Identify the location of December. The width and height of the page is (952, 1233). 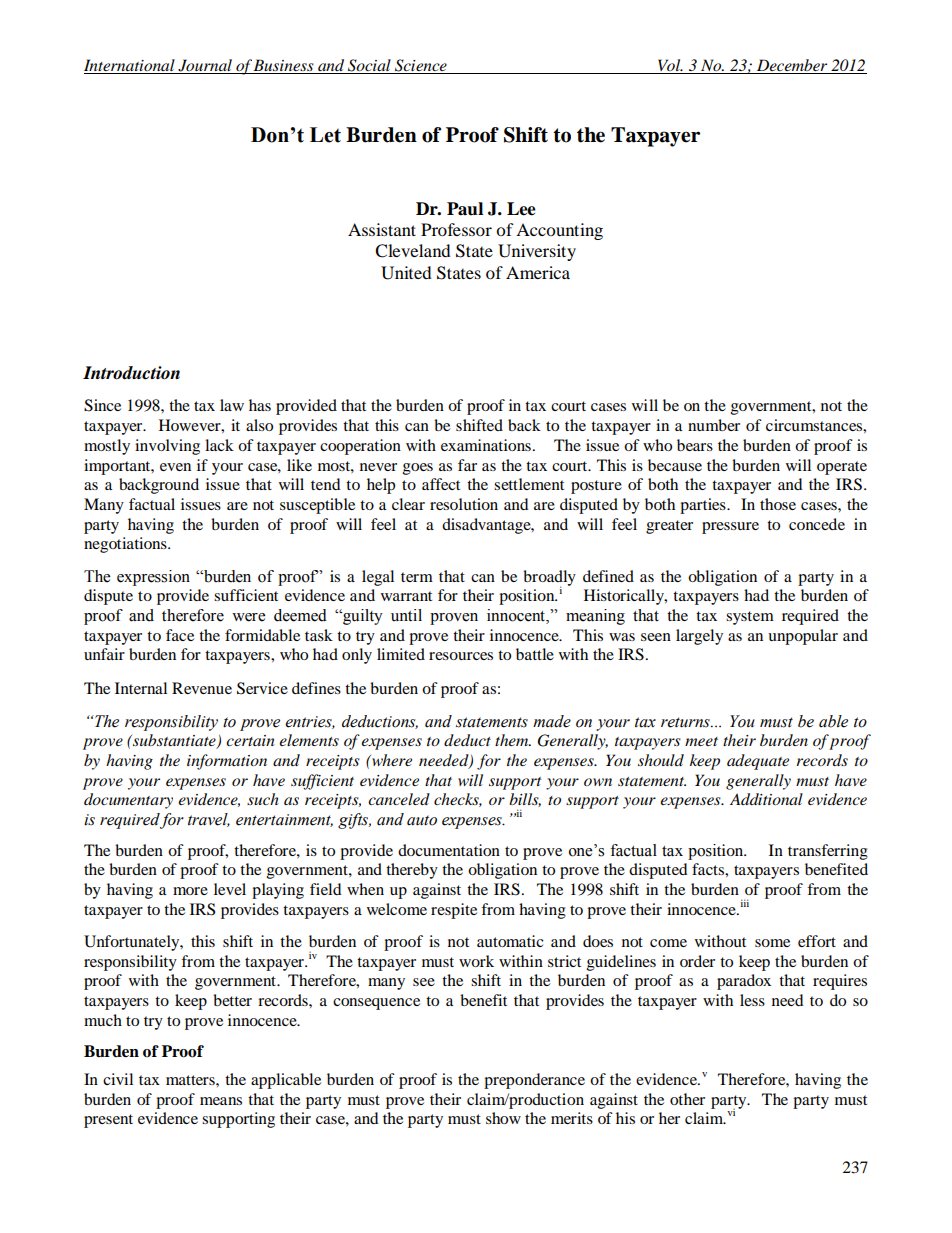
(792, 66).
